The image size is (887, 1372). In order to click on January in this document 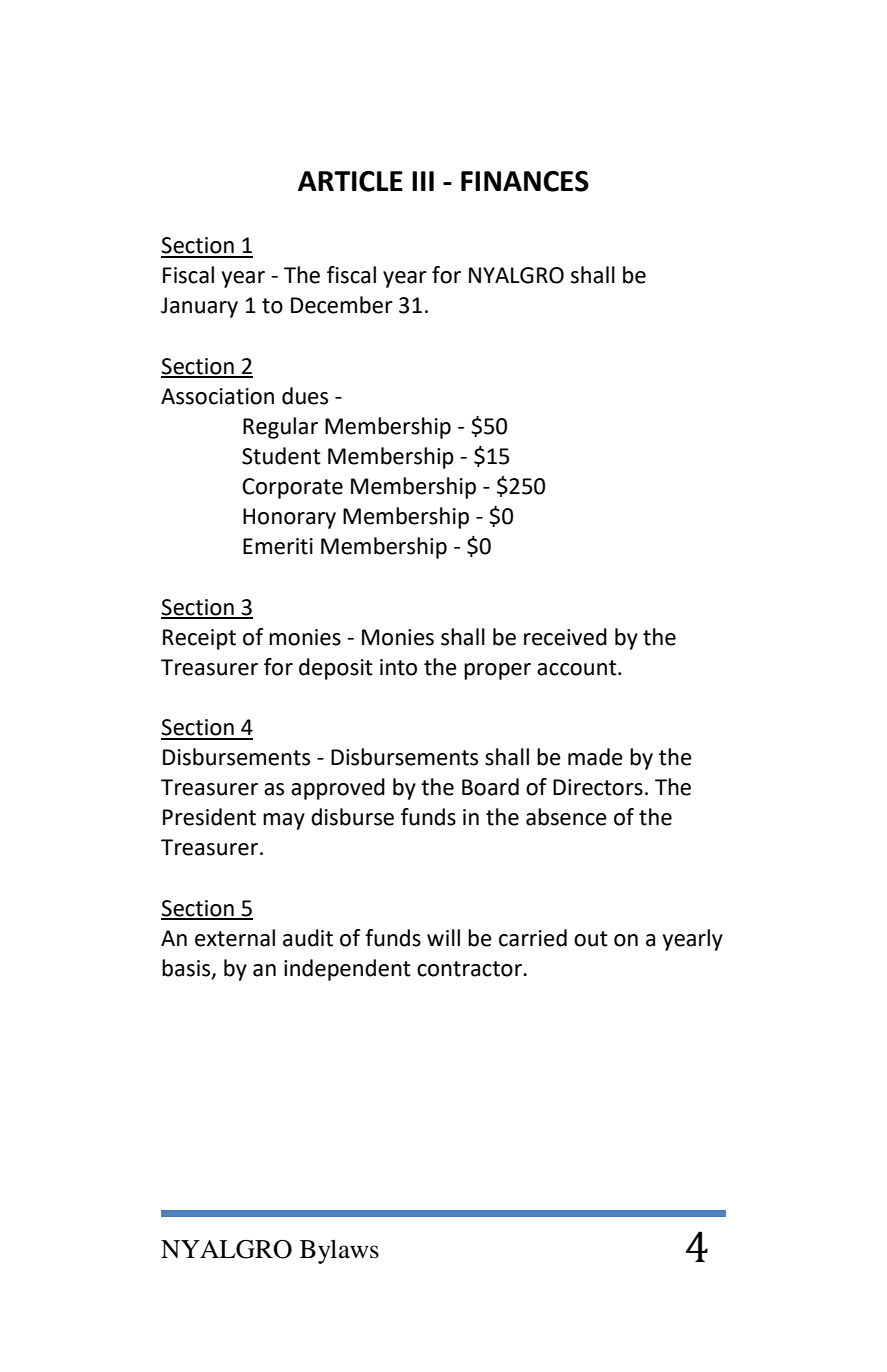, I will do `click(199, 307)`.
